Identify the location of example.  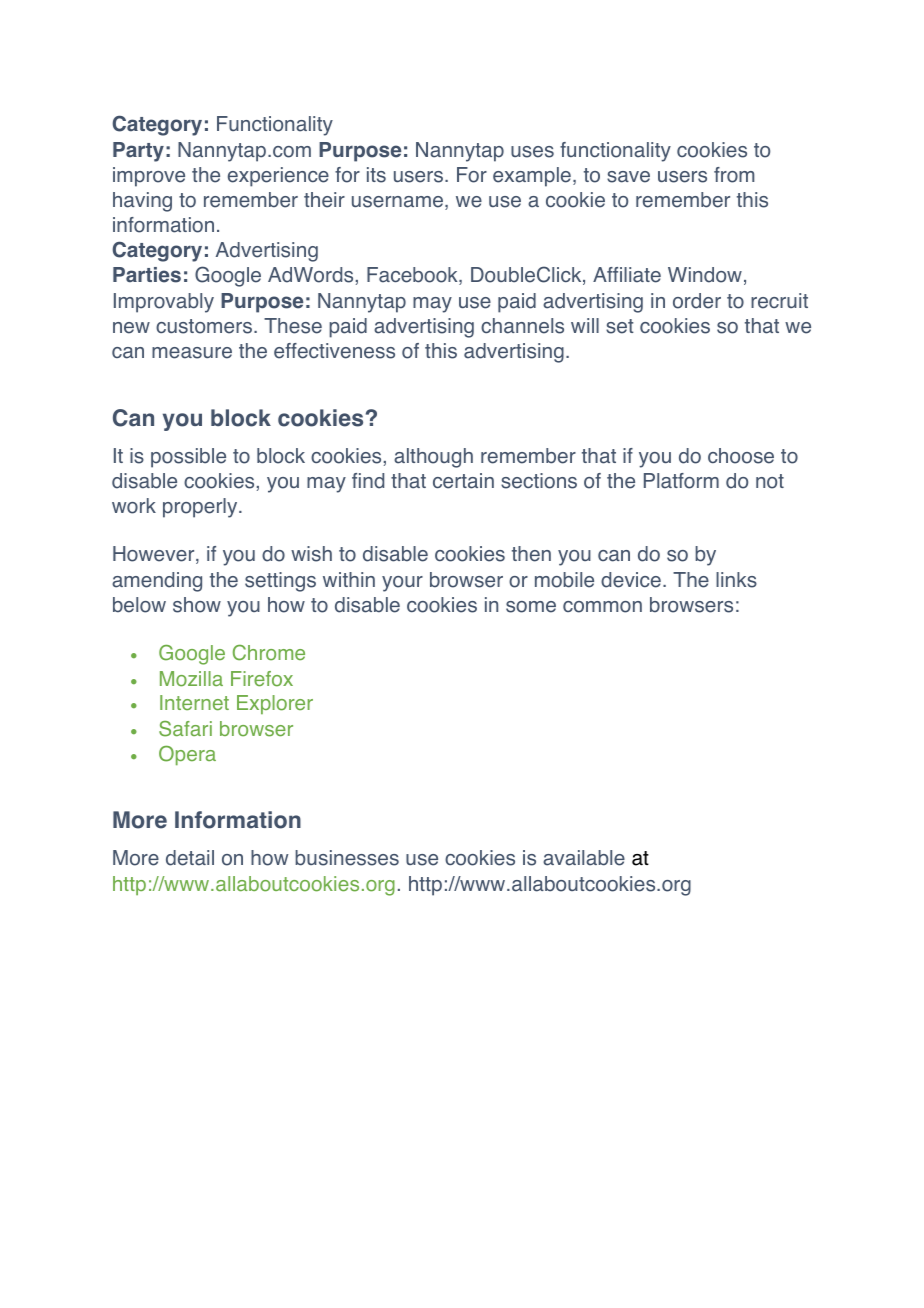
(532, 177).
